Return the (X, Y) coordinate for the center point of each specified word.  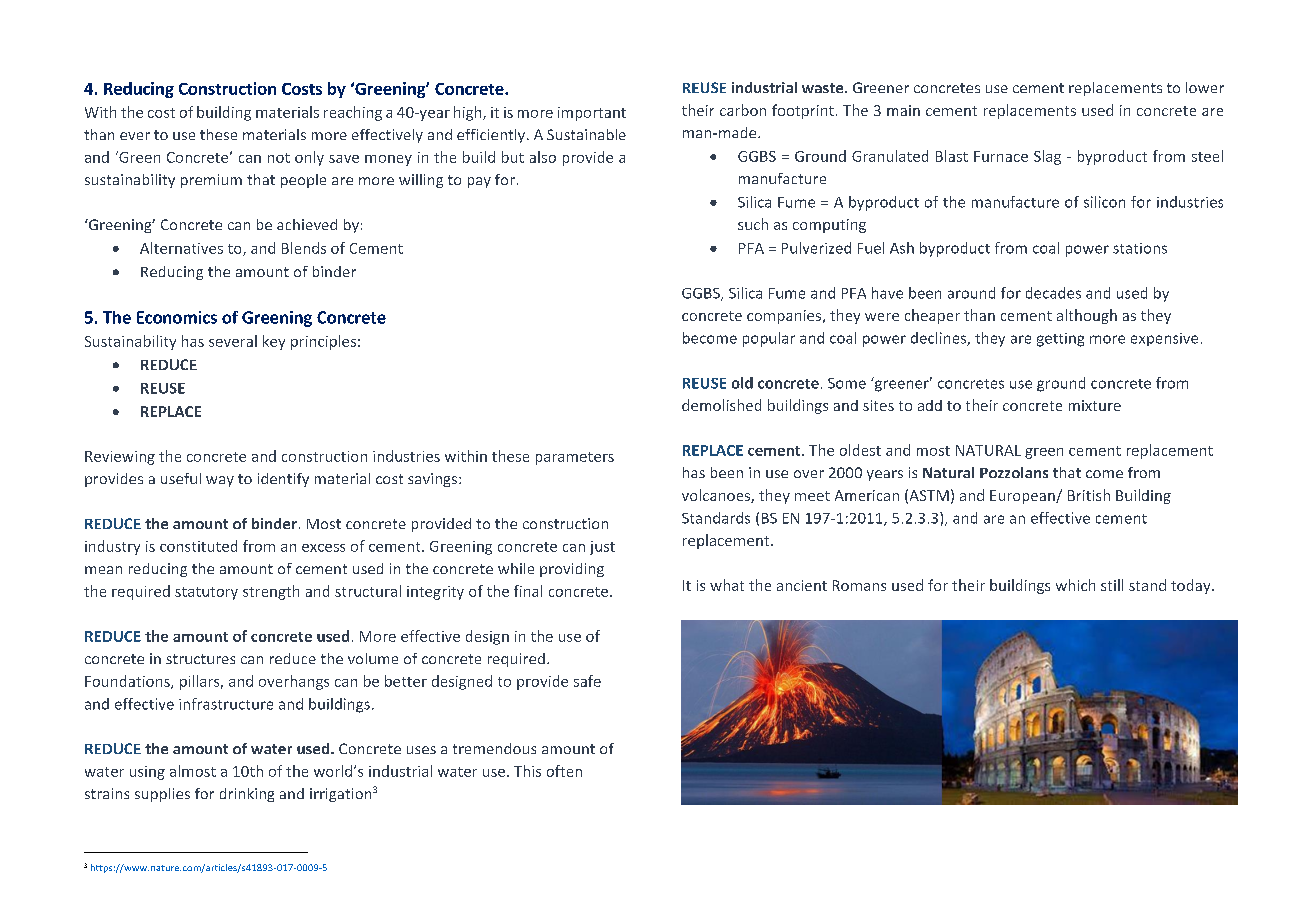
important (592, 114)
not (279, 158)
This (527, 771)
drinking (247, 795)
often (564, 771)
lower (1205, 87)
